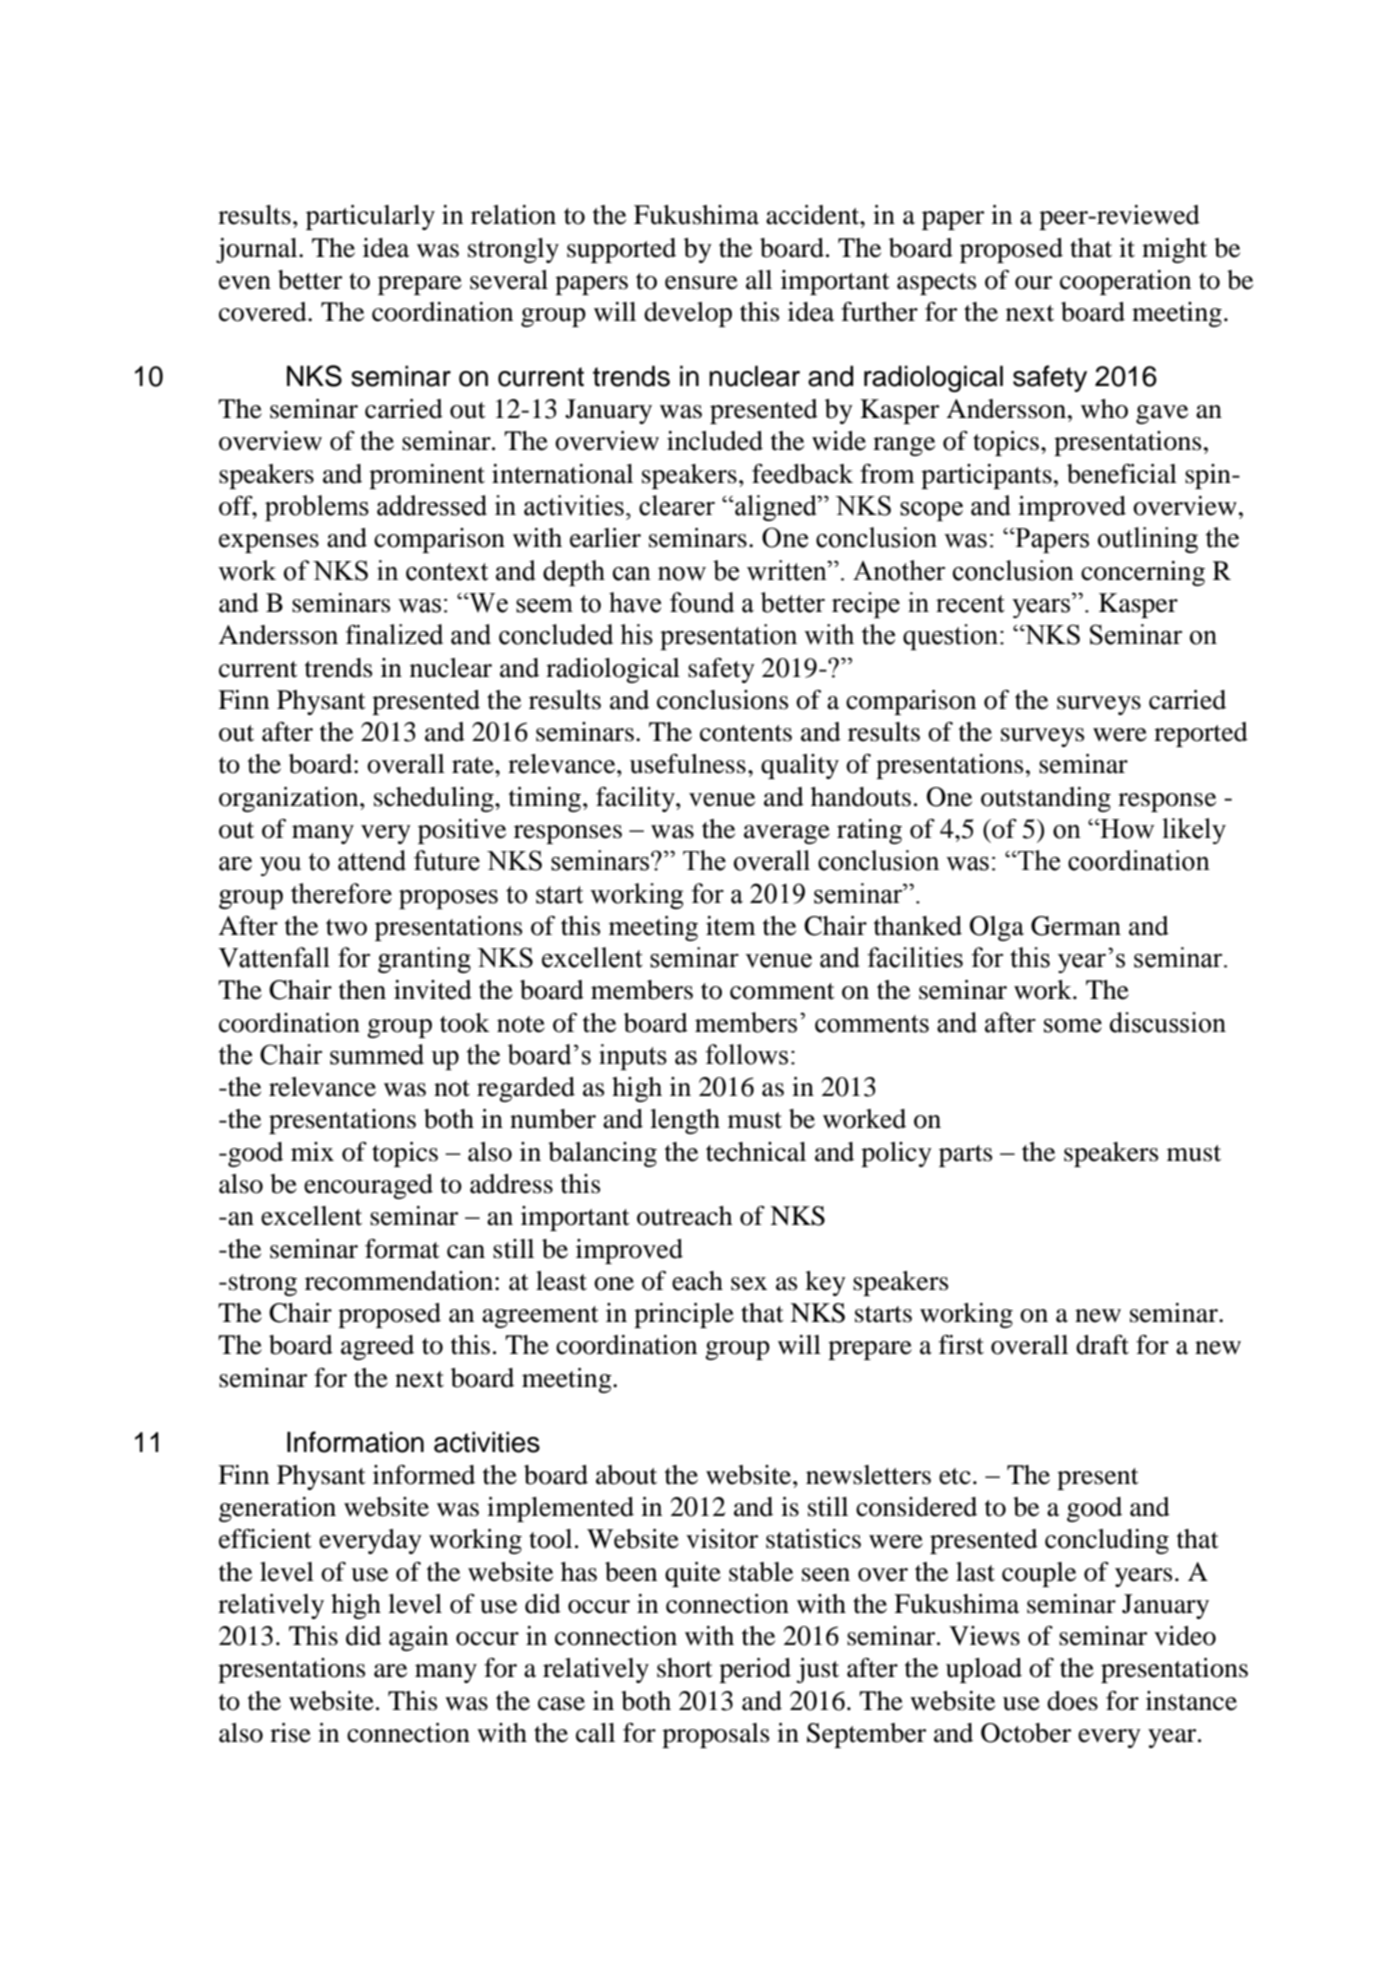 The width and height of the screenshot is (1393, 1970). What do you see at coordinates (377, 1347) in the screenshot?
I see `agreed` at bounding box center [377, 1347].
